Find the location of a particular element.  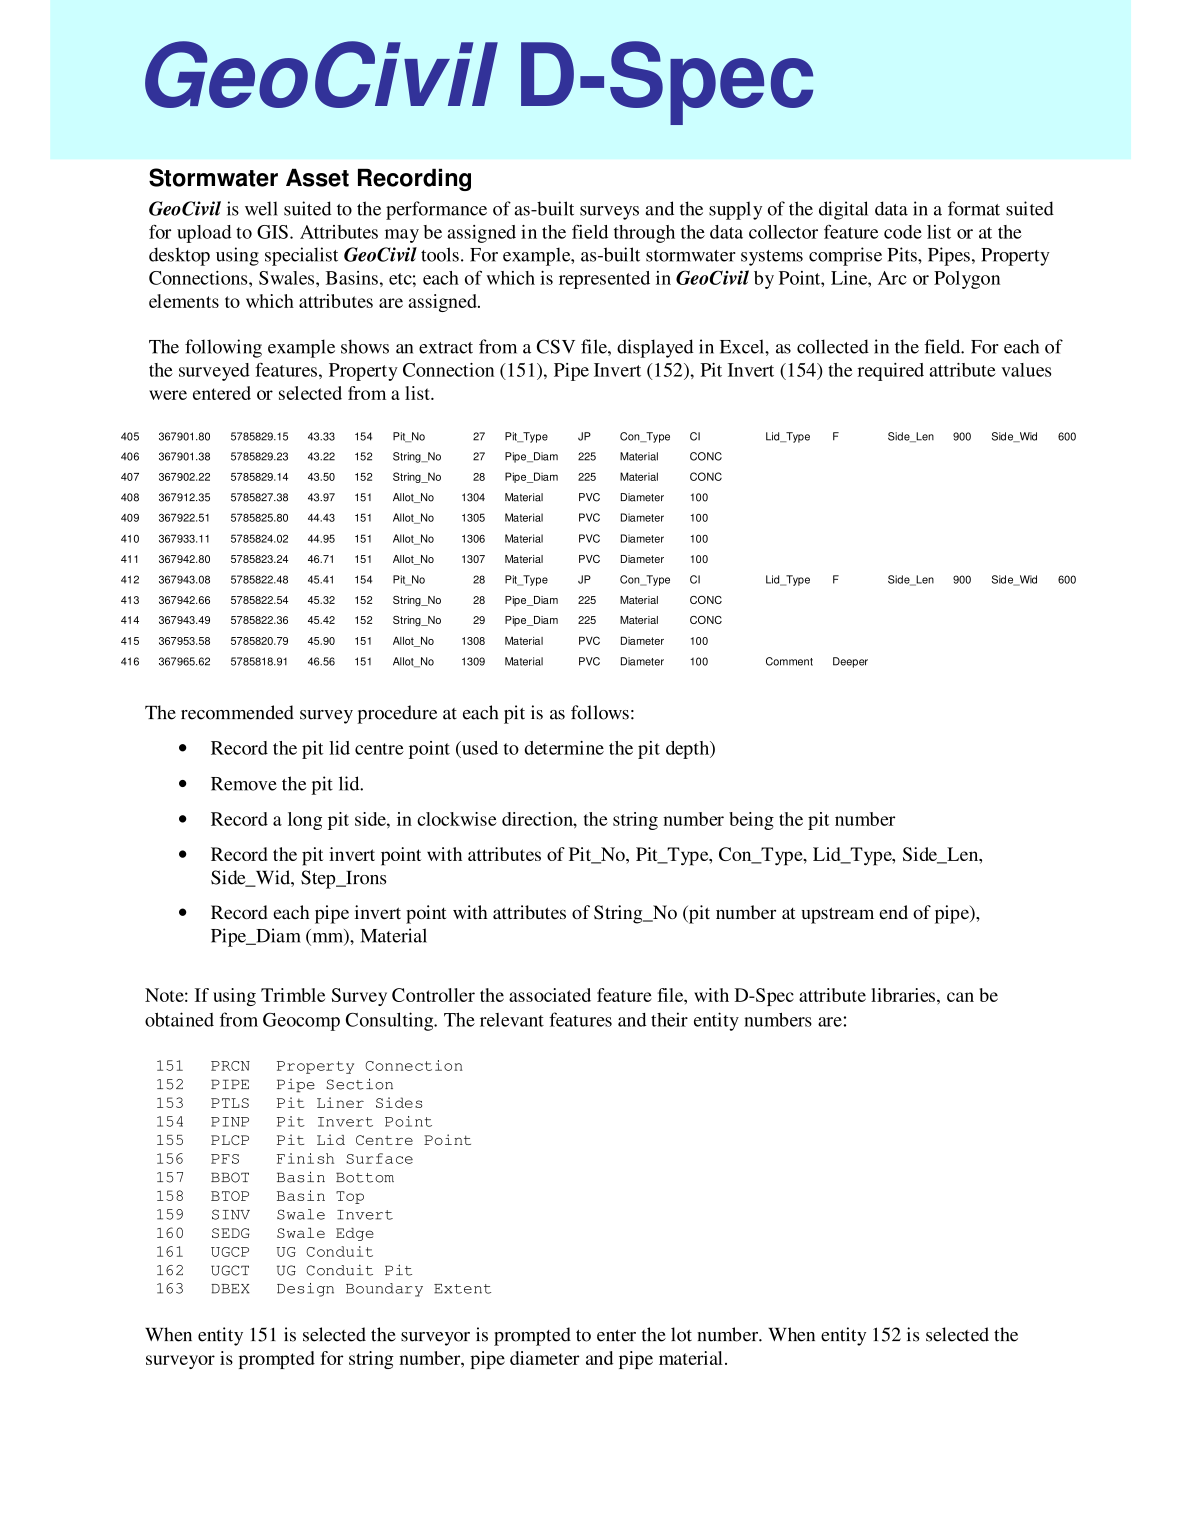

Design is located at coordinates (305, 1290).
